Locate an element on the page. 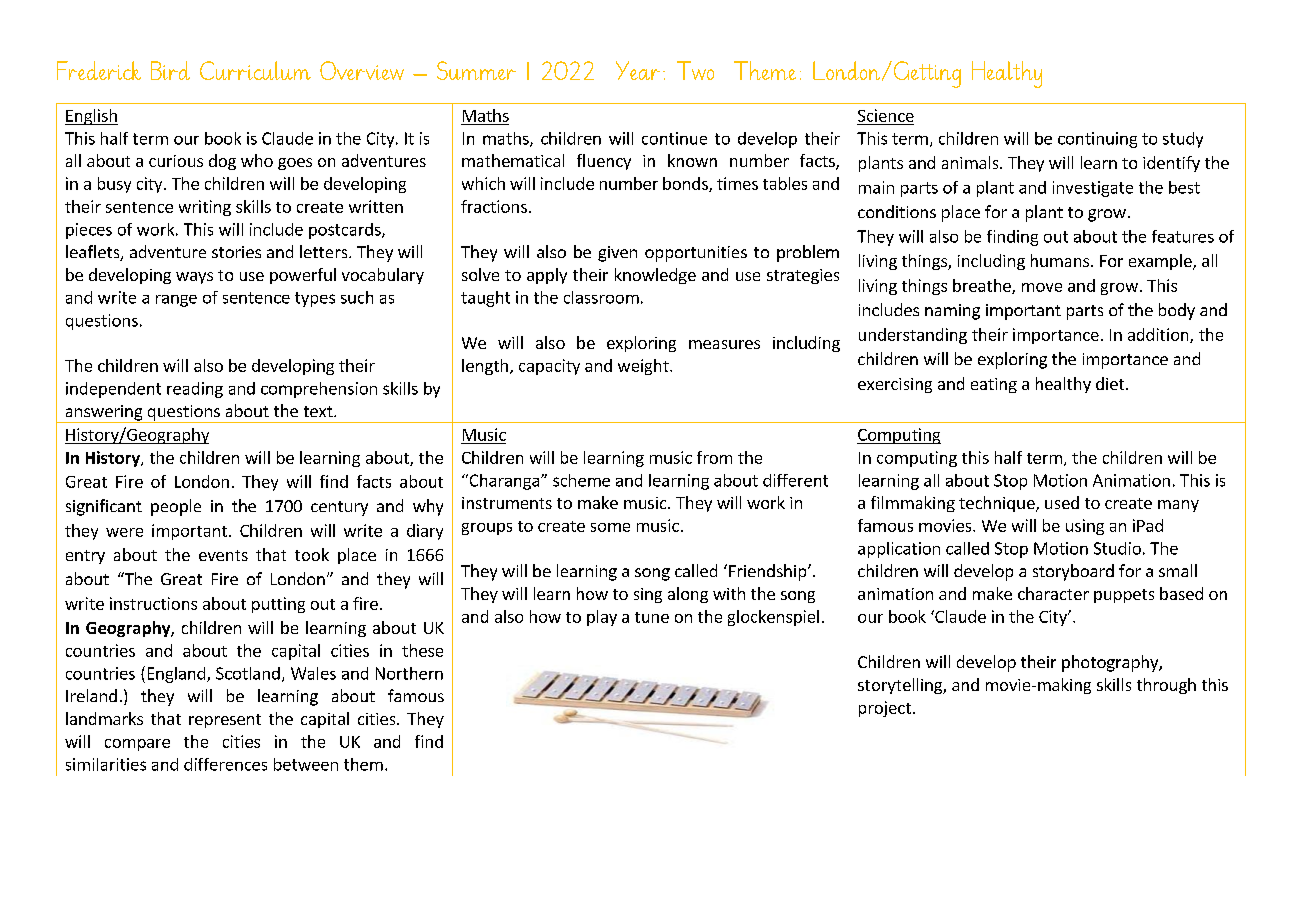  Year is located at coordinates (638, 70).
